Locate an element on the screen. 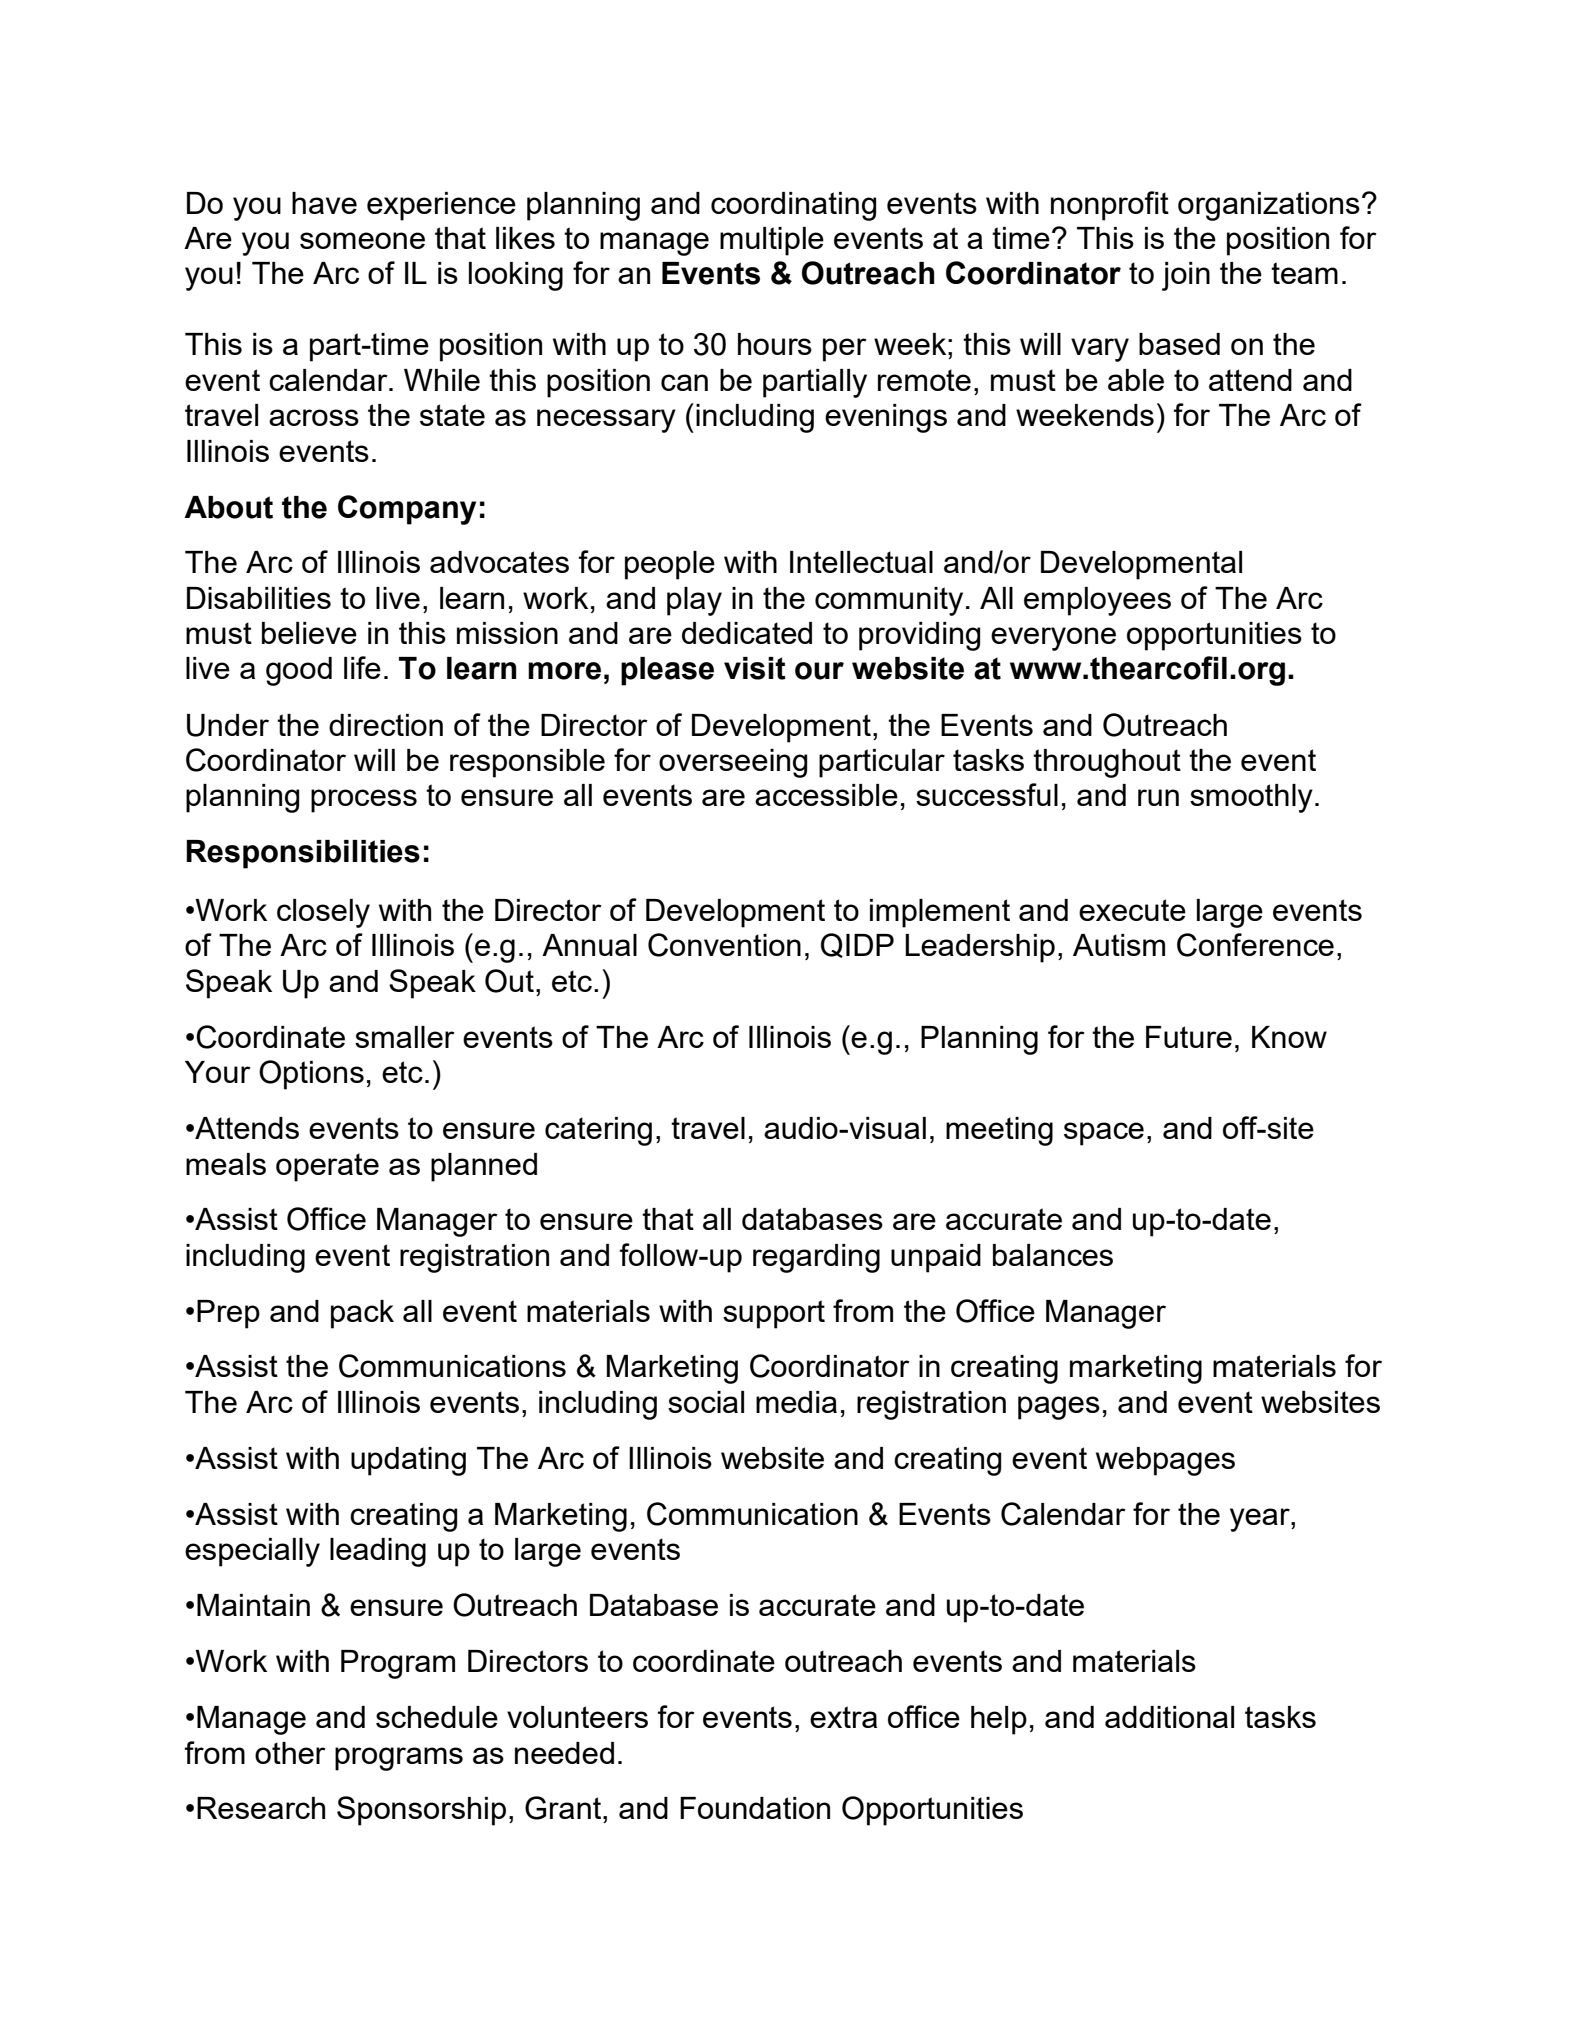  balances is located at coordinates (1053, 1255).
